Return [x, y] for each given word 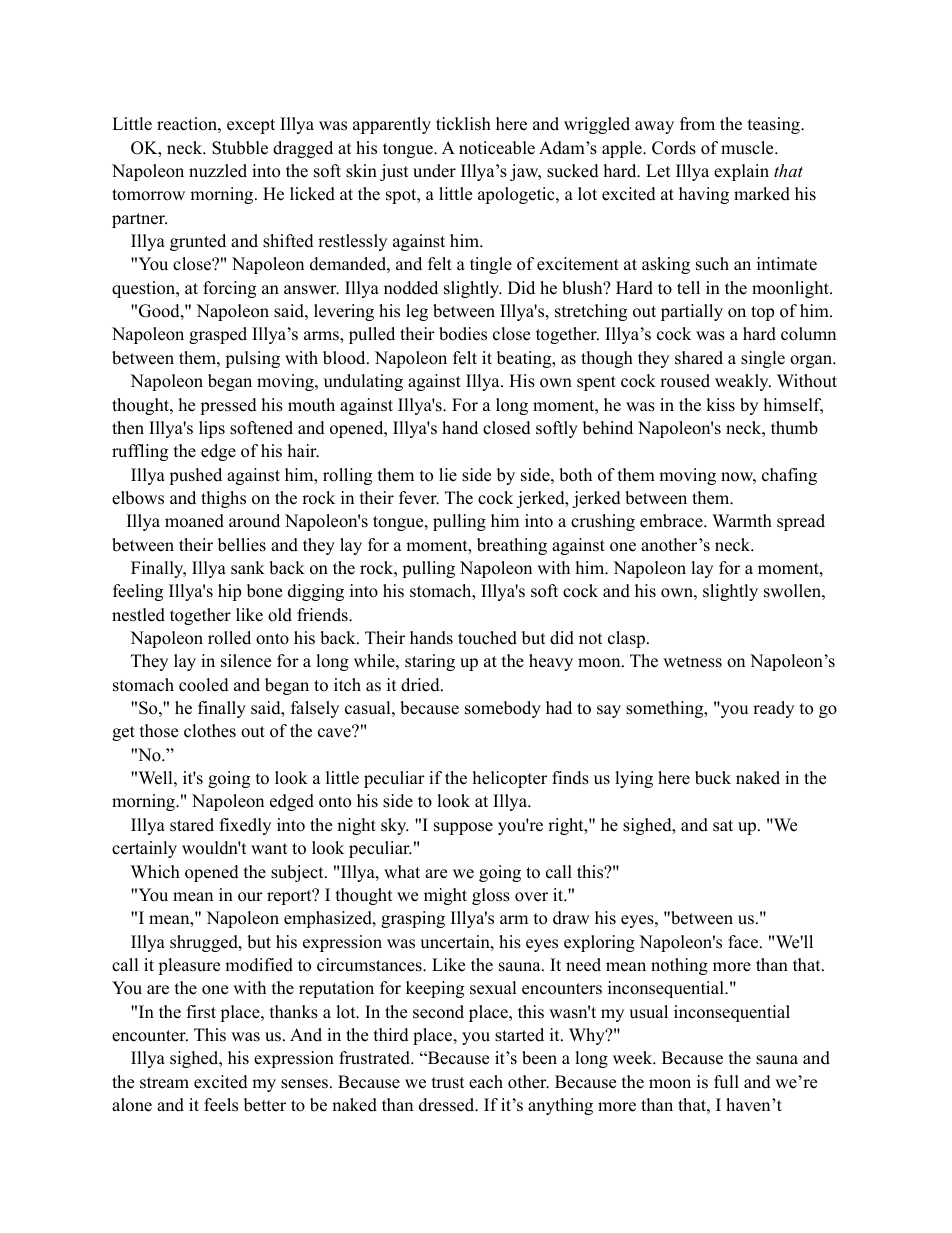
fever [419, 498]
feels [221, 1105]
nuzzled [218, 171]
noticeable [497, 148]
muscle [748, 148]
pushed [195, 476]
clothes [210, 731]
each [486, 1082]
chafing [789, 476]
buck [713, 778]
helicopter [510, 779]
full [726, 1082]
